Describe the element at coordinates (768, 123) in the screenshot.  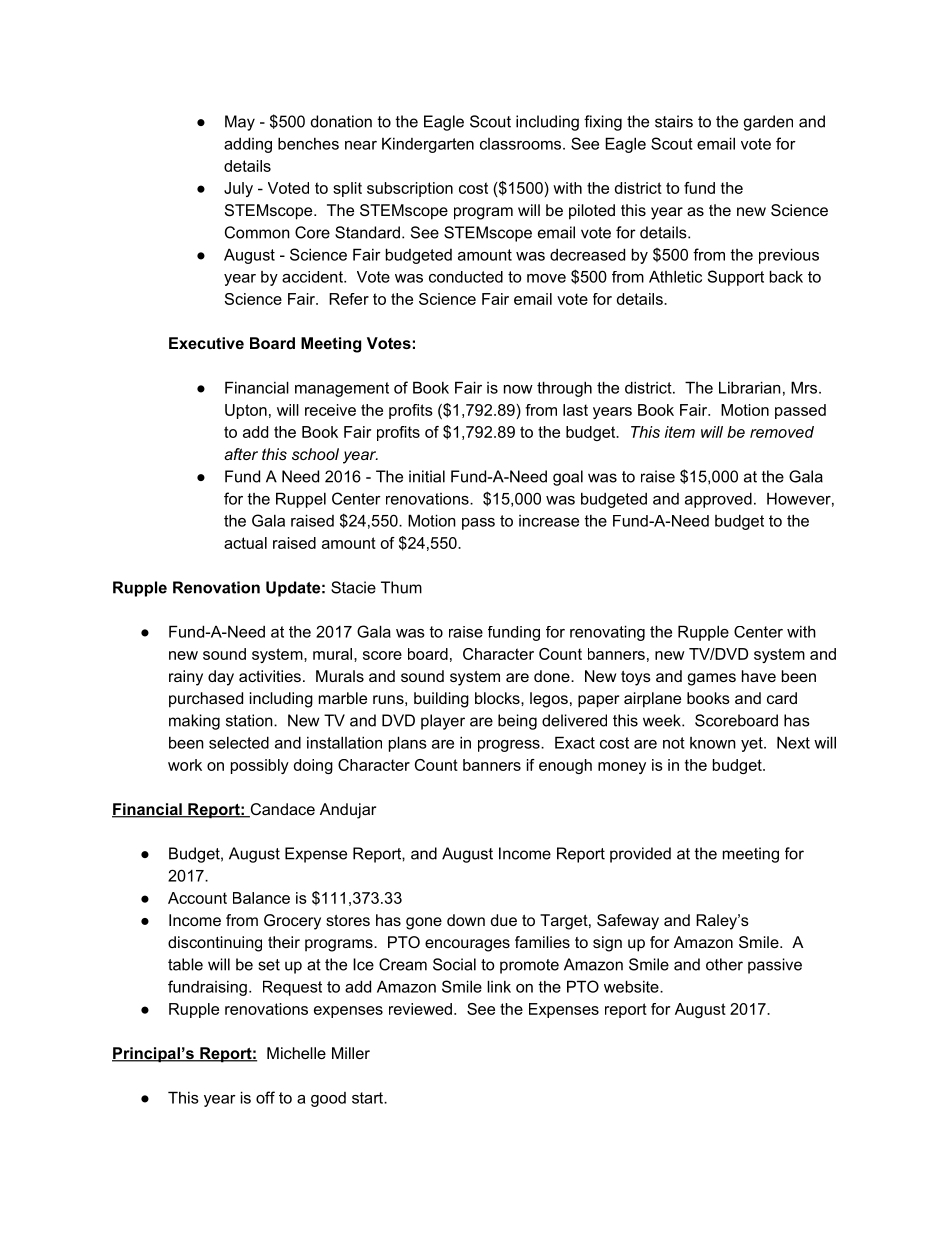
I see `garden` at that location.
